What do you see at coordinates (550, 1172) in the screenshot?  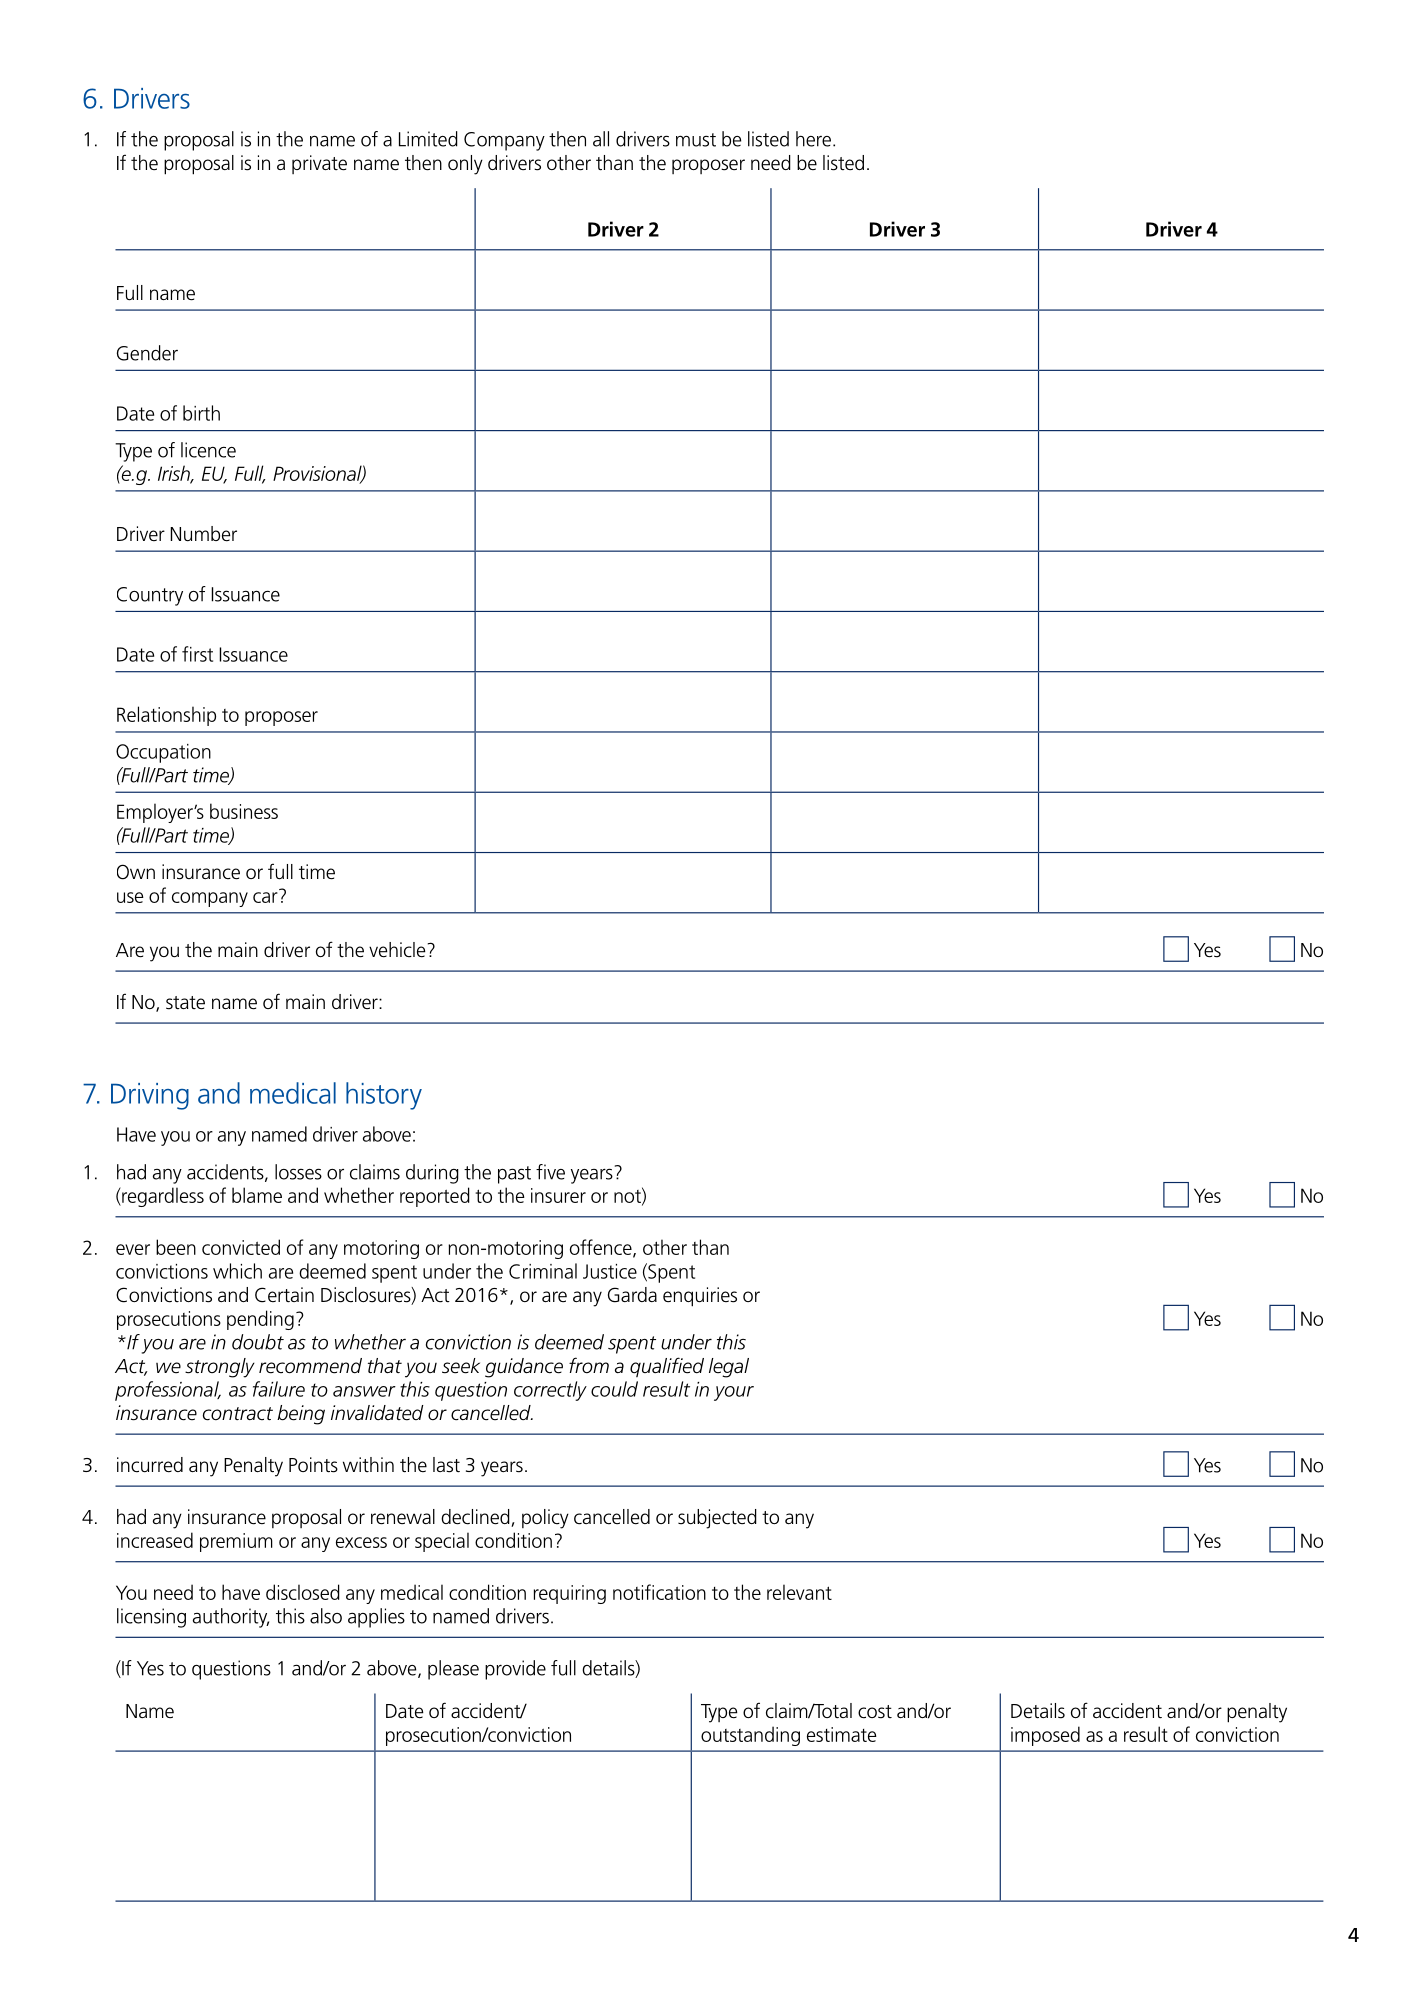 I see `five` at bounding box center [550, 1172].
